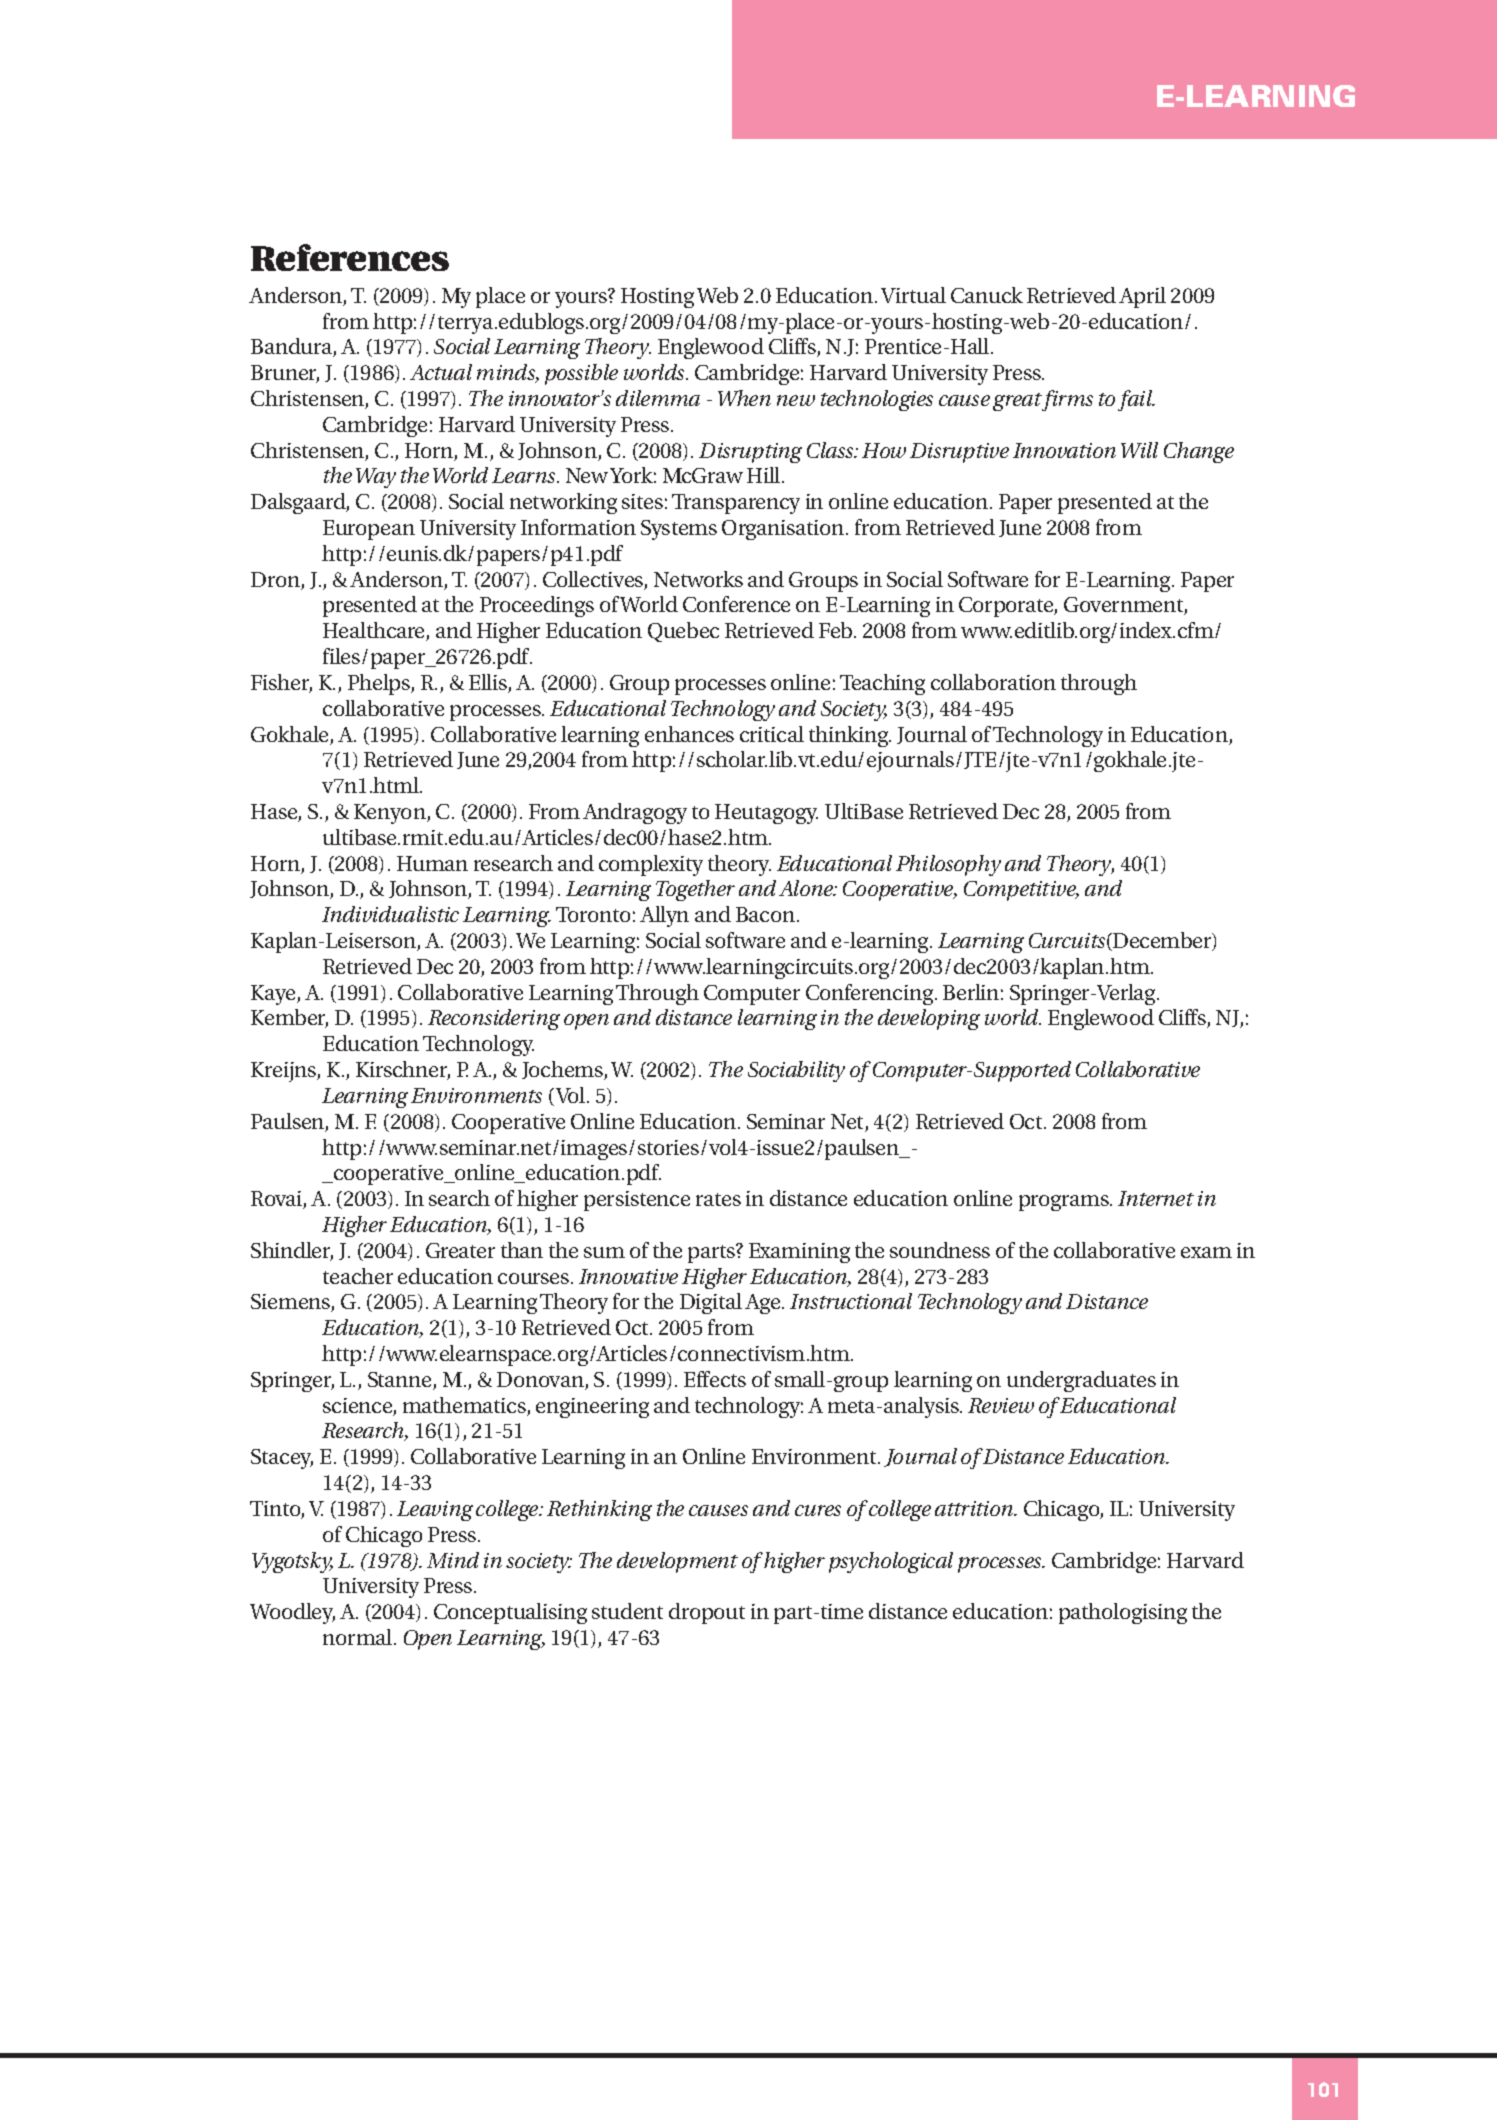 This document has height=2120, width=1497. Describe the element at coordinates (772, 734) in the document. I see `critical` at that location.
